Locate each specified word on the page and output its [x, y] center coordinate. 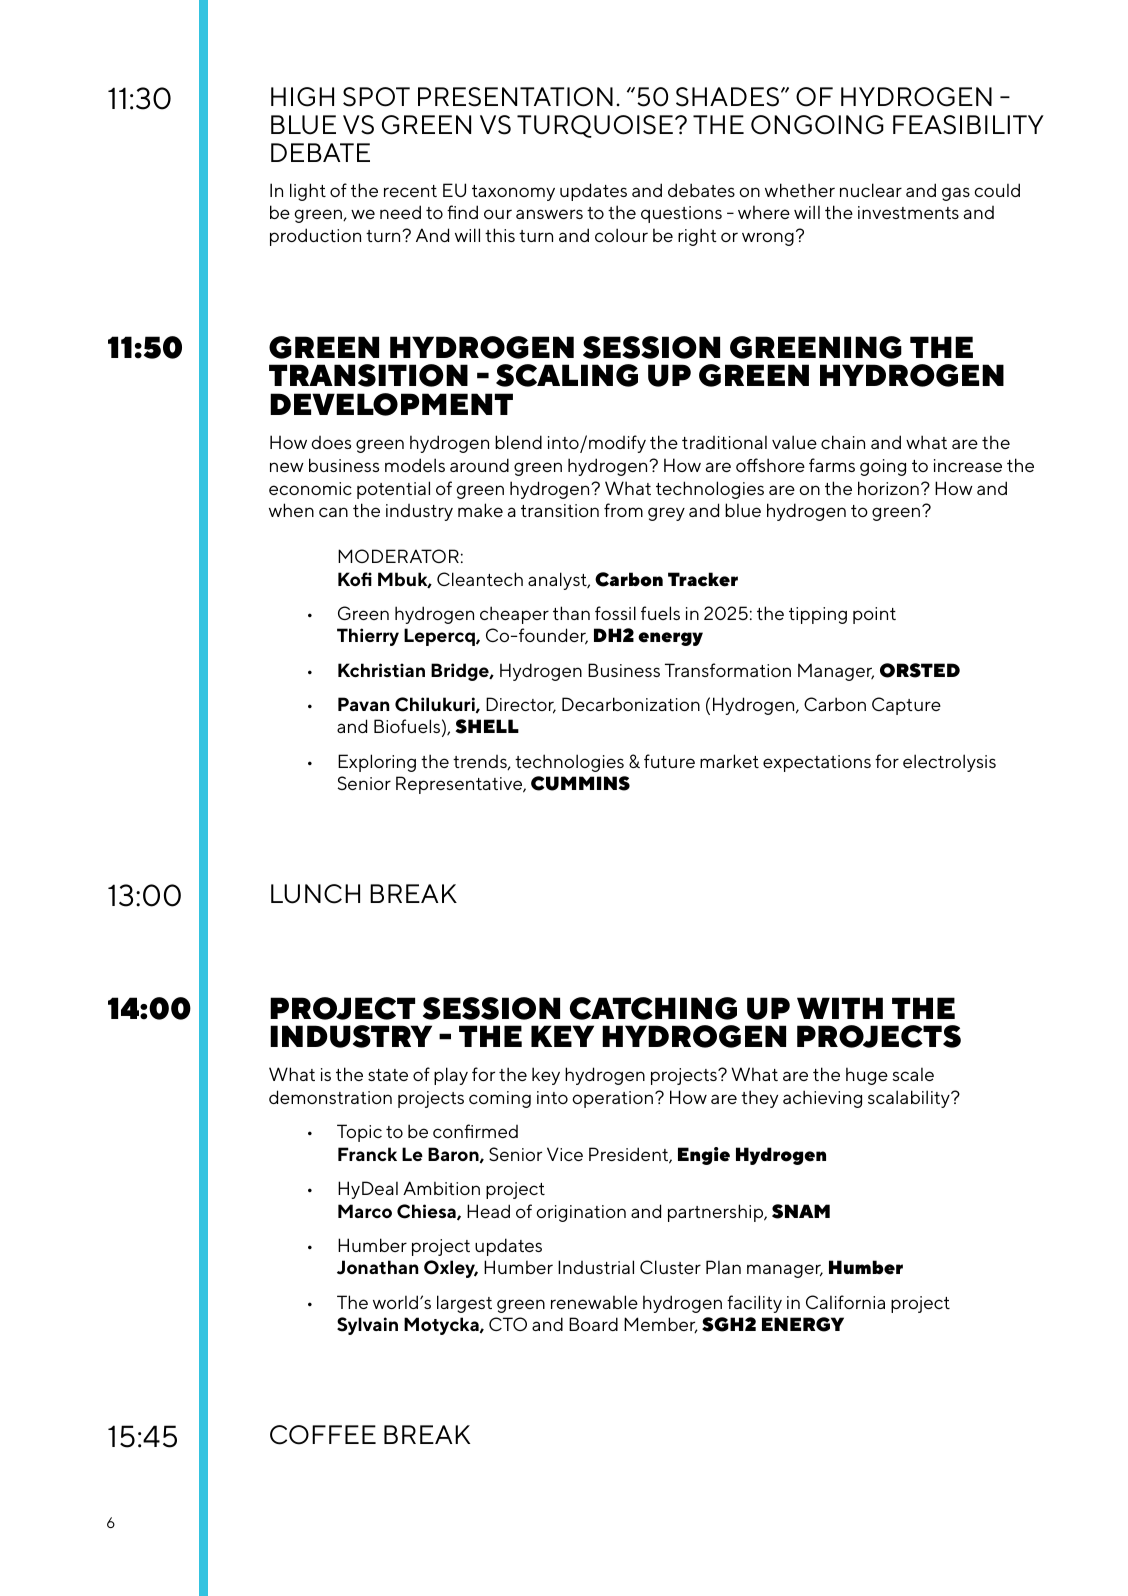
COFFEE [323, 1435]
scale [913, 1074]
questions [681, 214]
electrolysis [949, 763]
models [415, 465]
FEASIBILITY [968, 125]
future [669, 761]
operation [612, 1099]
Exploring [377, 763]
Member [661, 1325]
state [388, 1075]
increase [968, 465]
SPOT [376, 97]
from [623, 510]
